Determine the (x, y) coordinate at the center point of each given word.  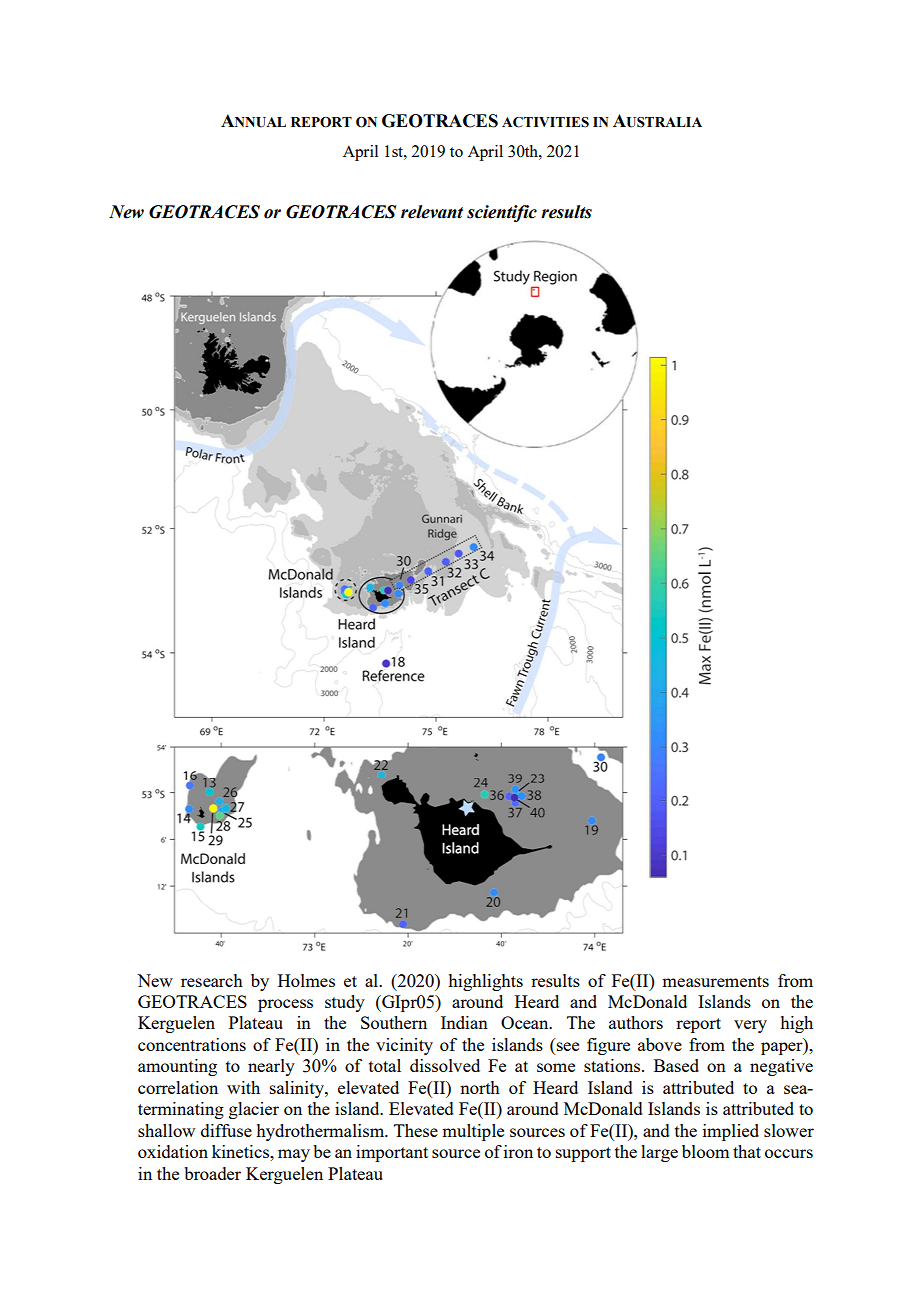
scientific (502, 213)
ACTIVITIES (545, 122)
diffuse (226, 1130)
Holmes (306, 980)
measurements (715, 981)
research (212, 980)
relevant (432, 212)
